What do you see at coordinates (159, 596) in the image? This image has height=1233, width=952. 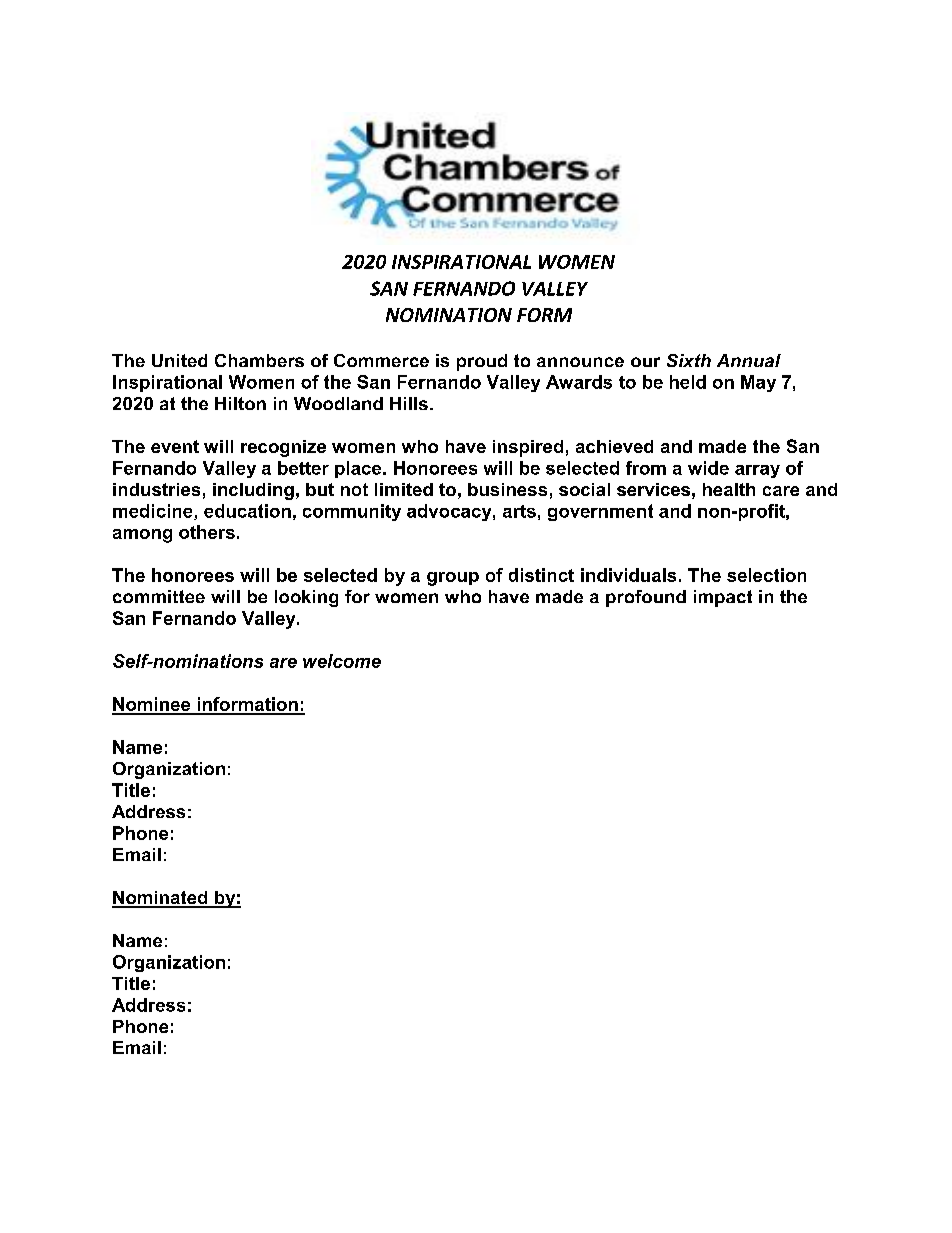 I see `committee` at bounding box center [159, 596].
